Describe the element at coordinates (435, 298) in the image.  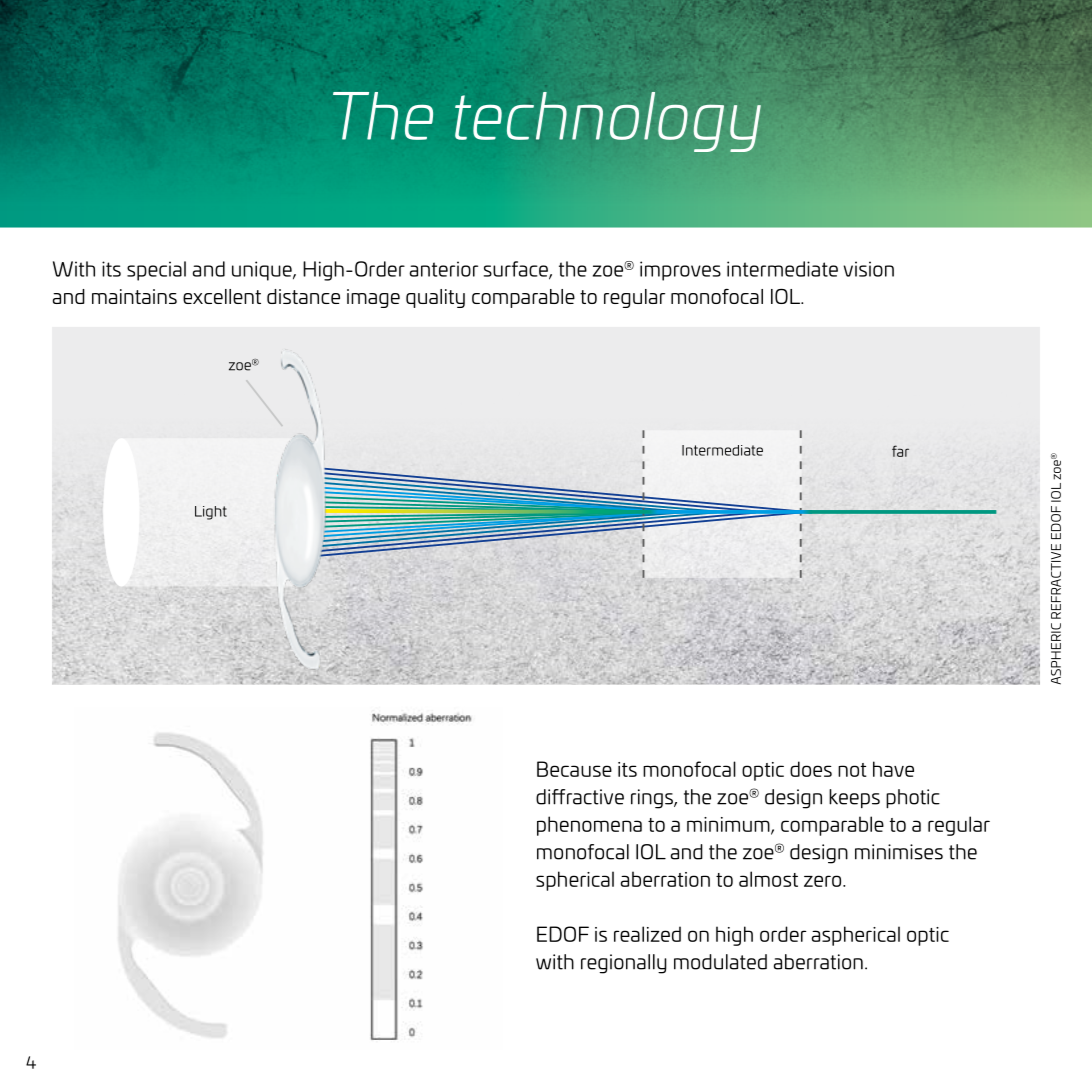
I see `quality` at that location.
